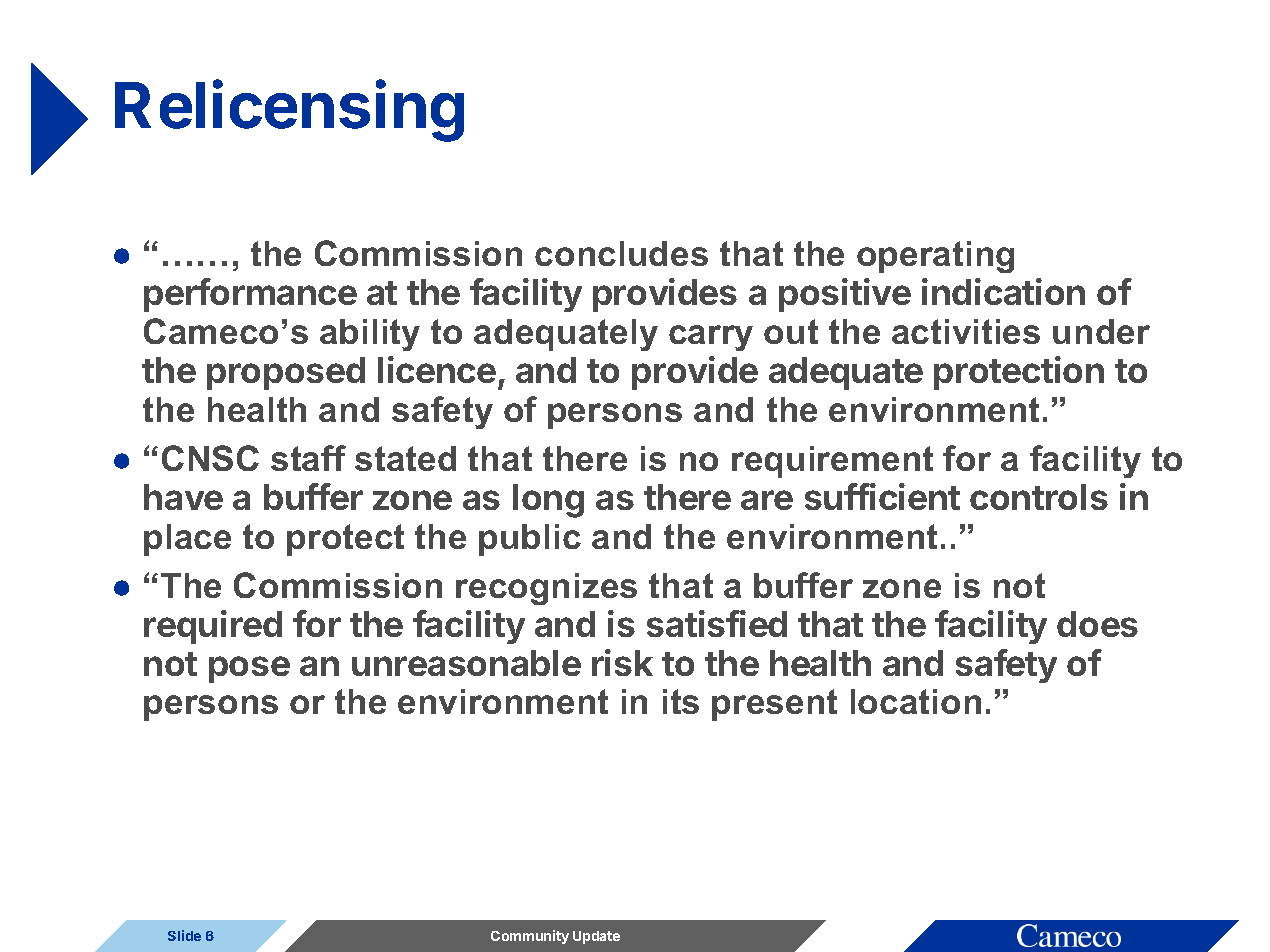 The image size is (1270, 952). I want to click on indication, so click(1003, 291).
